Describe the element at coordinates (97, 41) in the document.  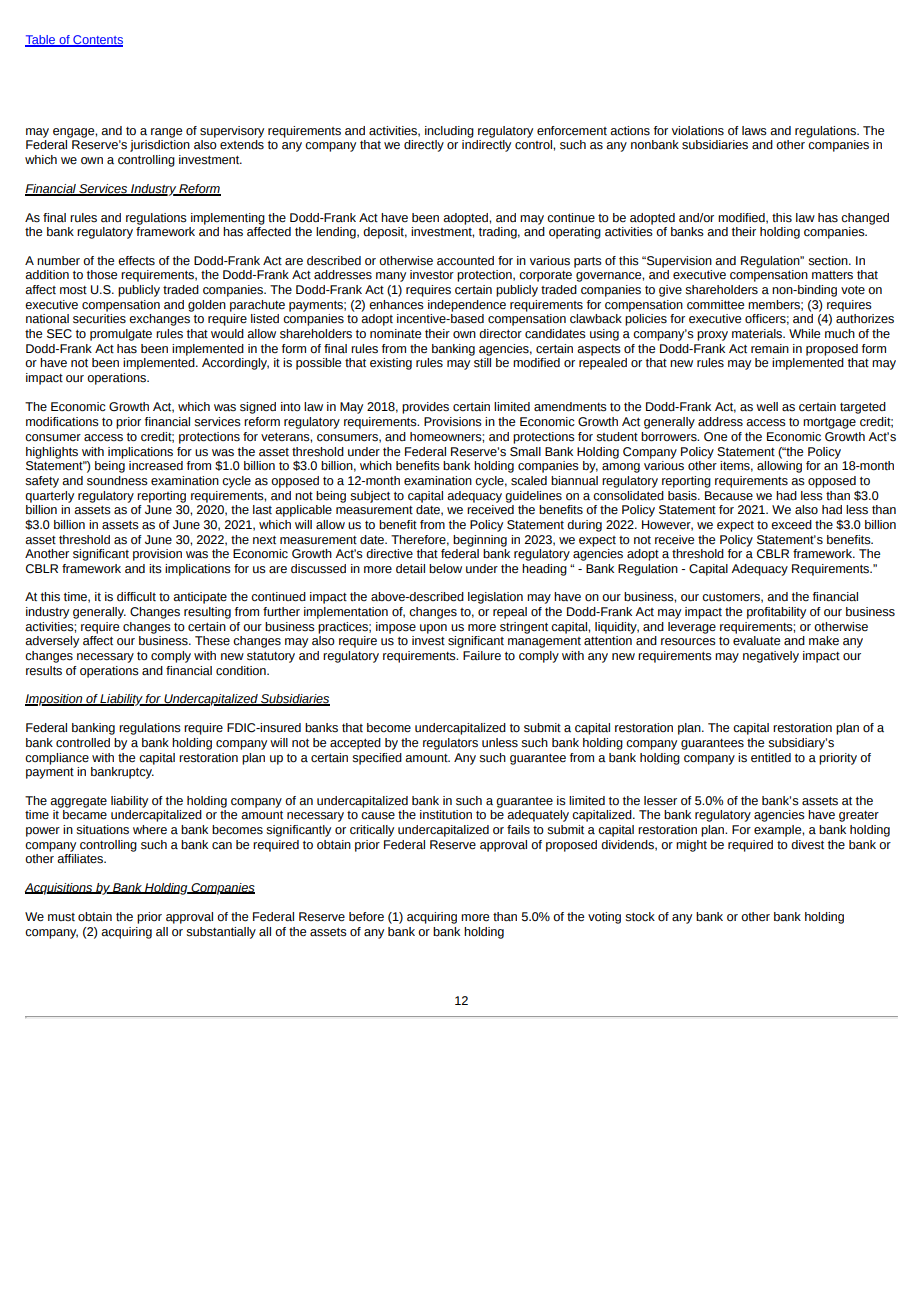
I see `Contents` at that location.
